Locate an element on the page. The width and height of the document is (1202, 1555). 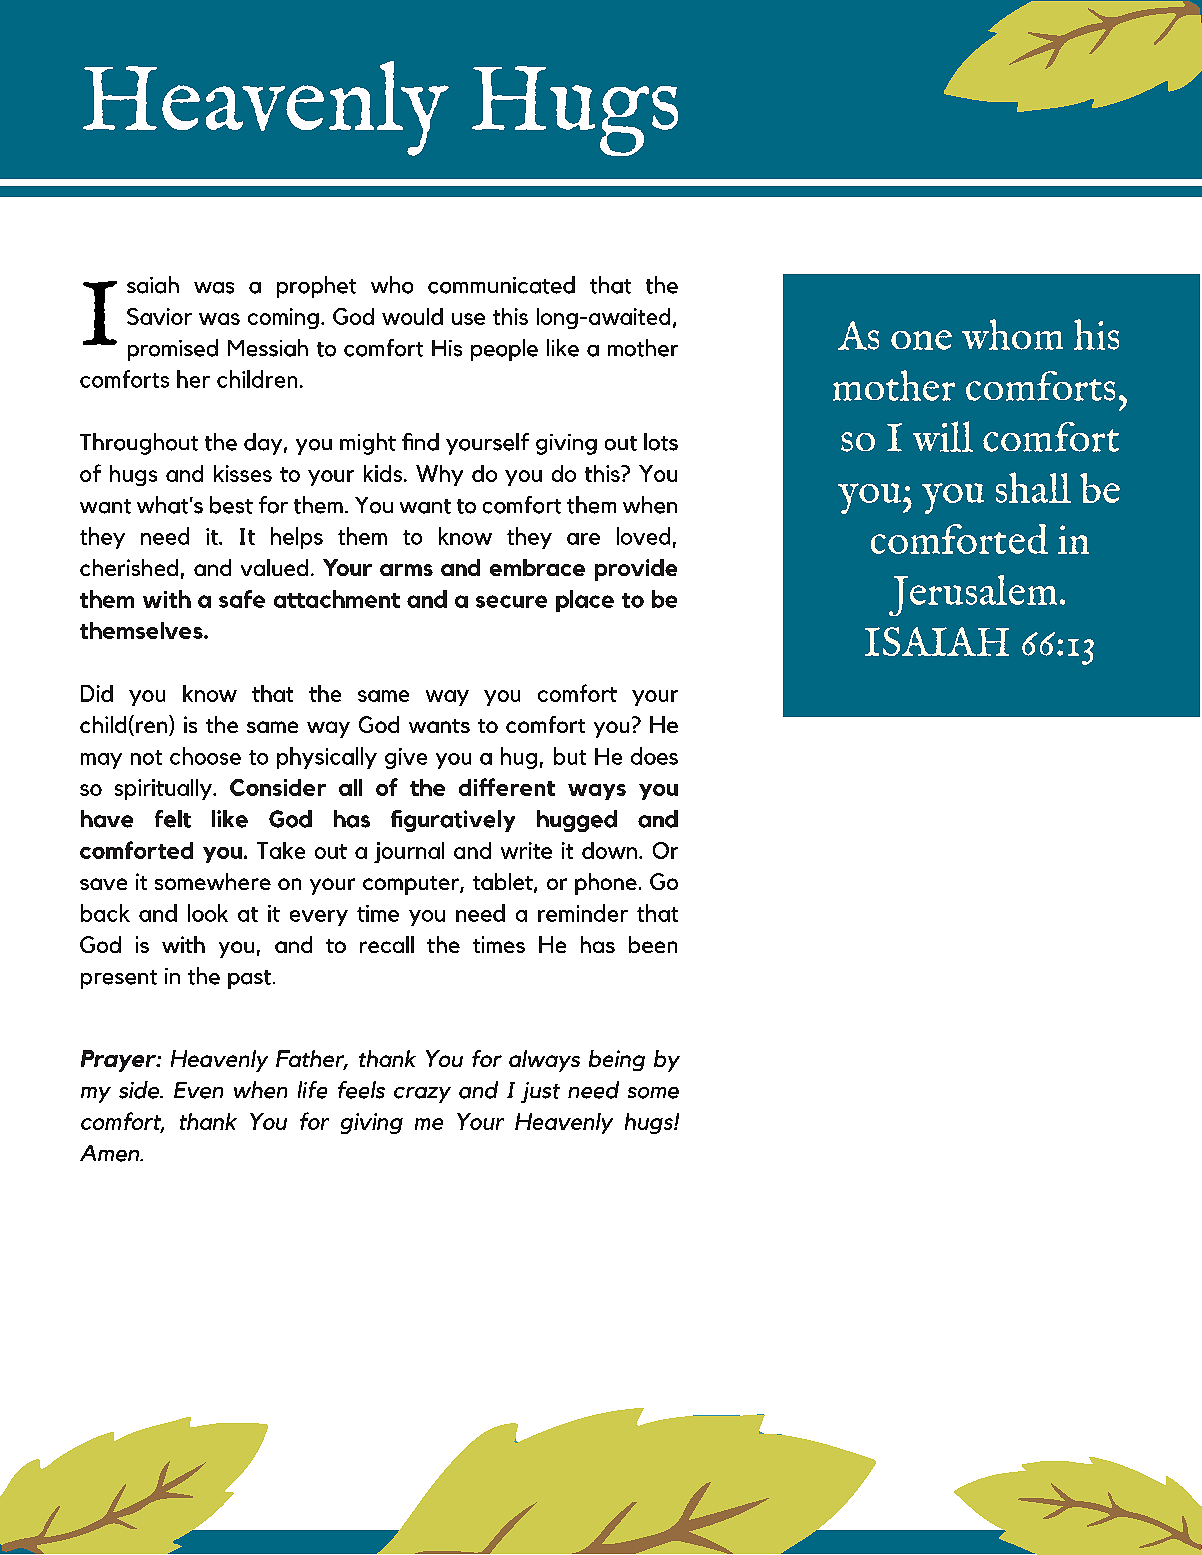
Jerusalem is located at coordinates (973, 595).
